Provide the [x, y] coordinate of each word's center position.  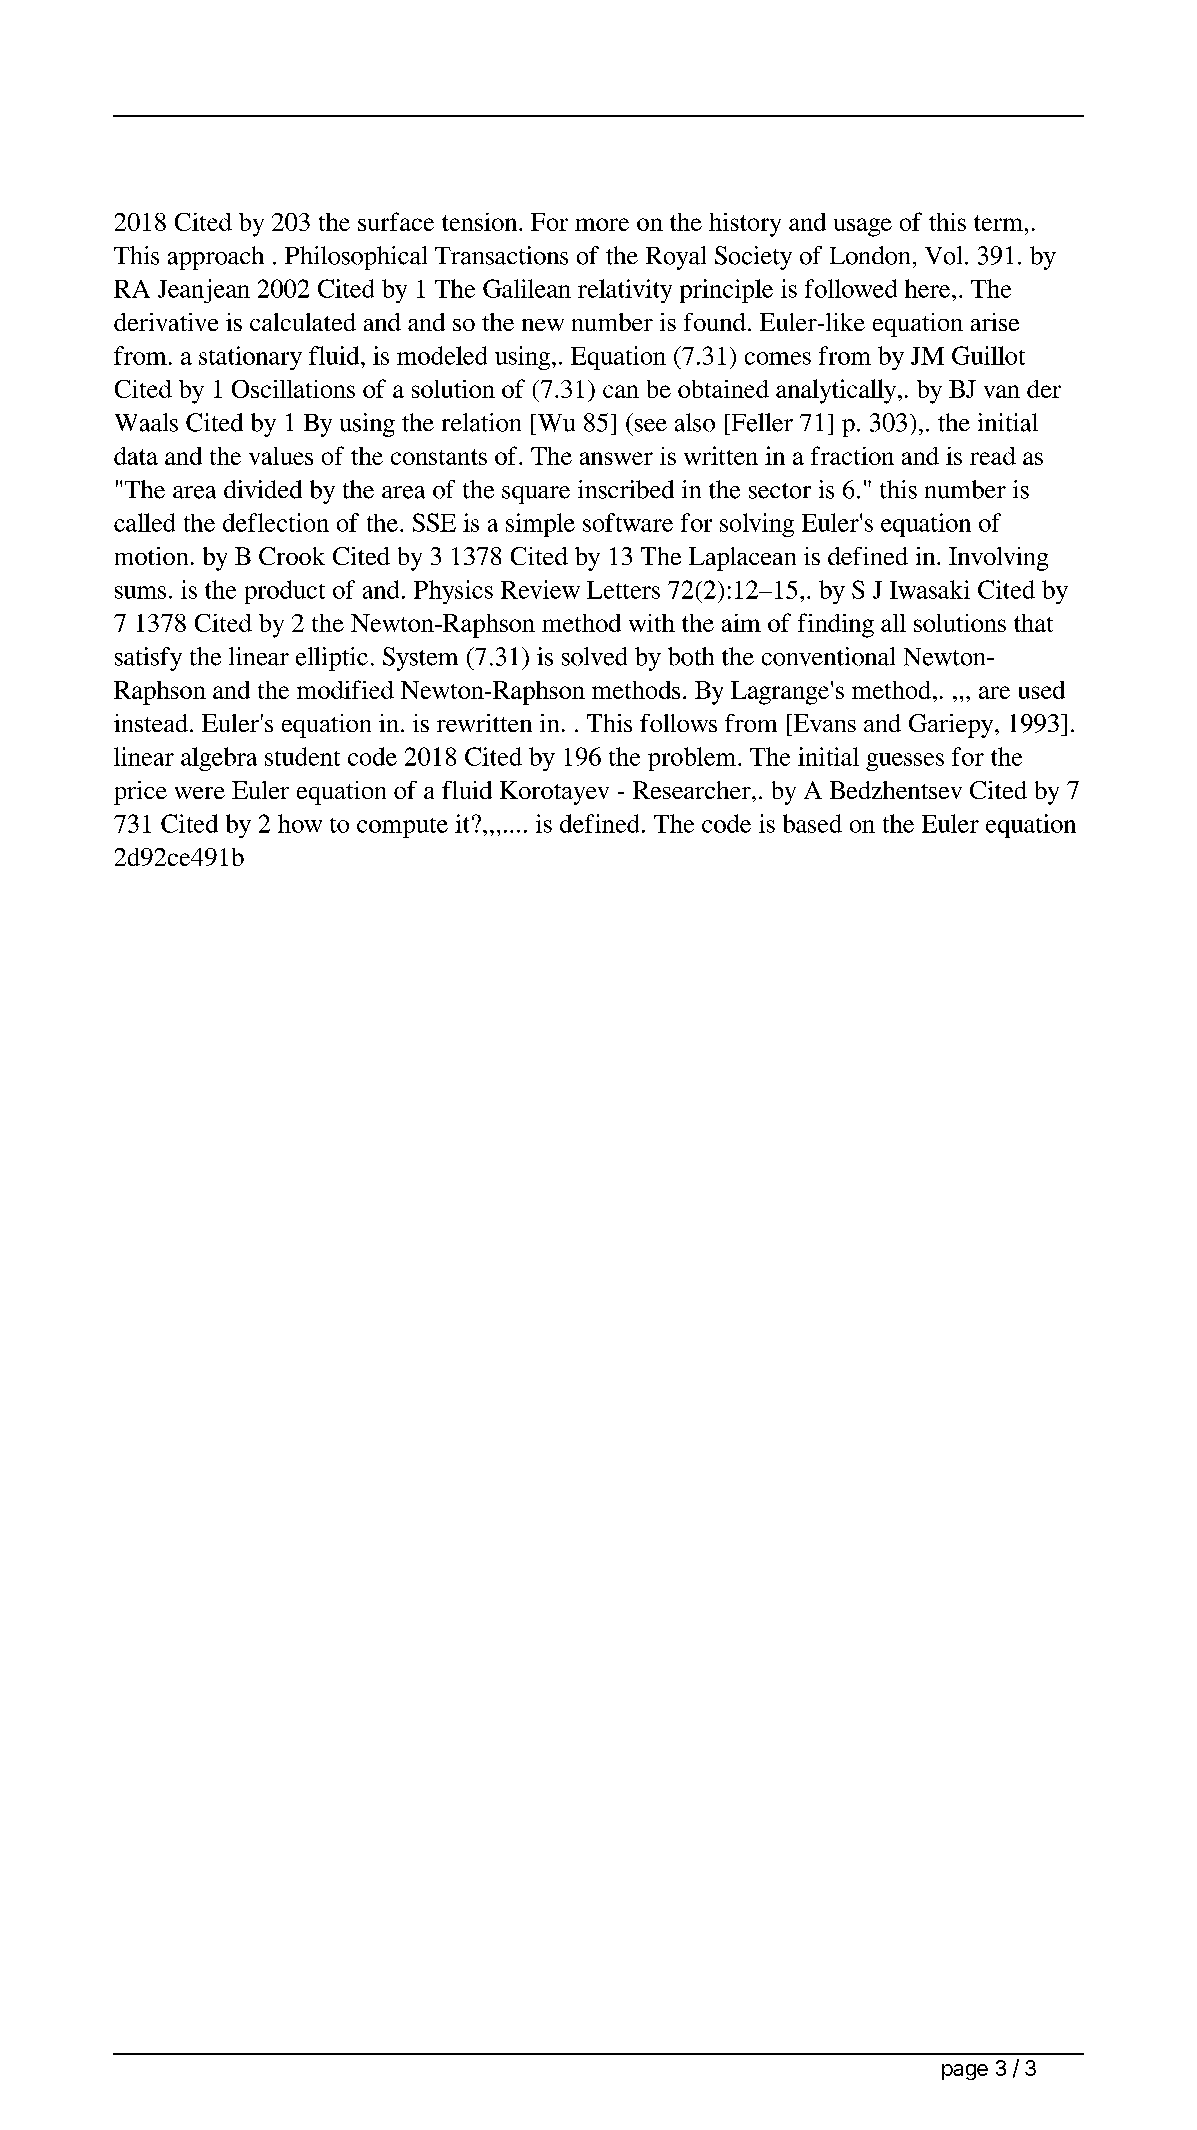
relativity [625, 291]
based [812, 823]
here [929, 288]
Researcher [693, 790]
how [300, 823]
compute [402, 828]
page [965, 2072]
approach [216, 258]
